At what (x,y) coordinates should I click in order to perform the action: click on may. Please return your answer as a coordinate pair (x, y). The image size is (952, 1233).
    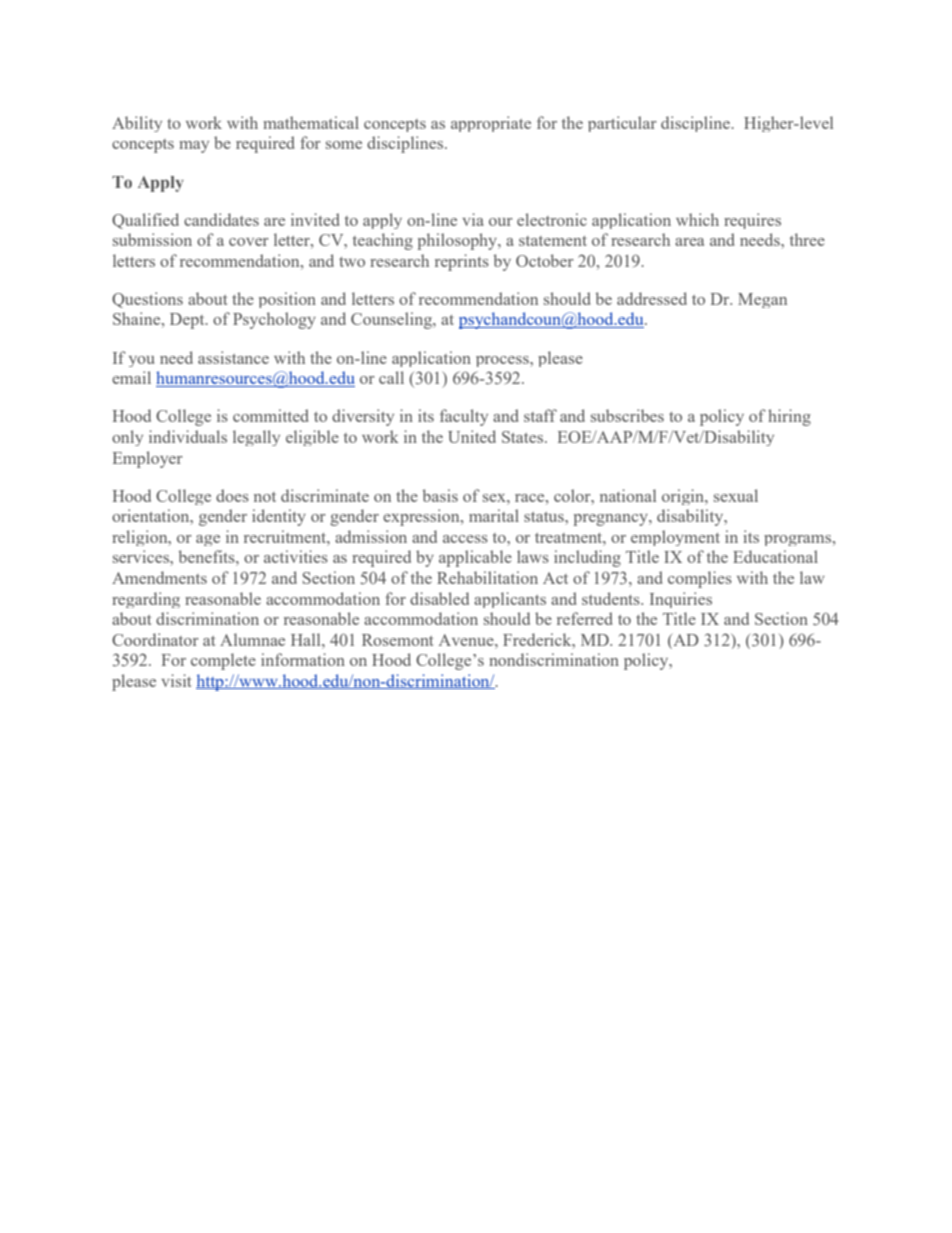
    Looking at the image, I should click on (194, 147).
